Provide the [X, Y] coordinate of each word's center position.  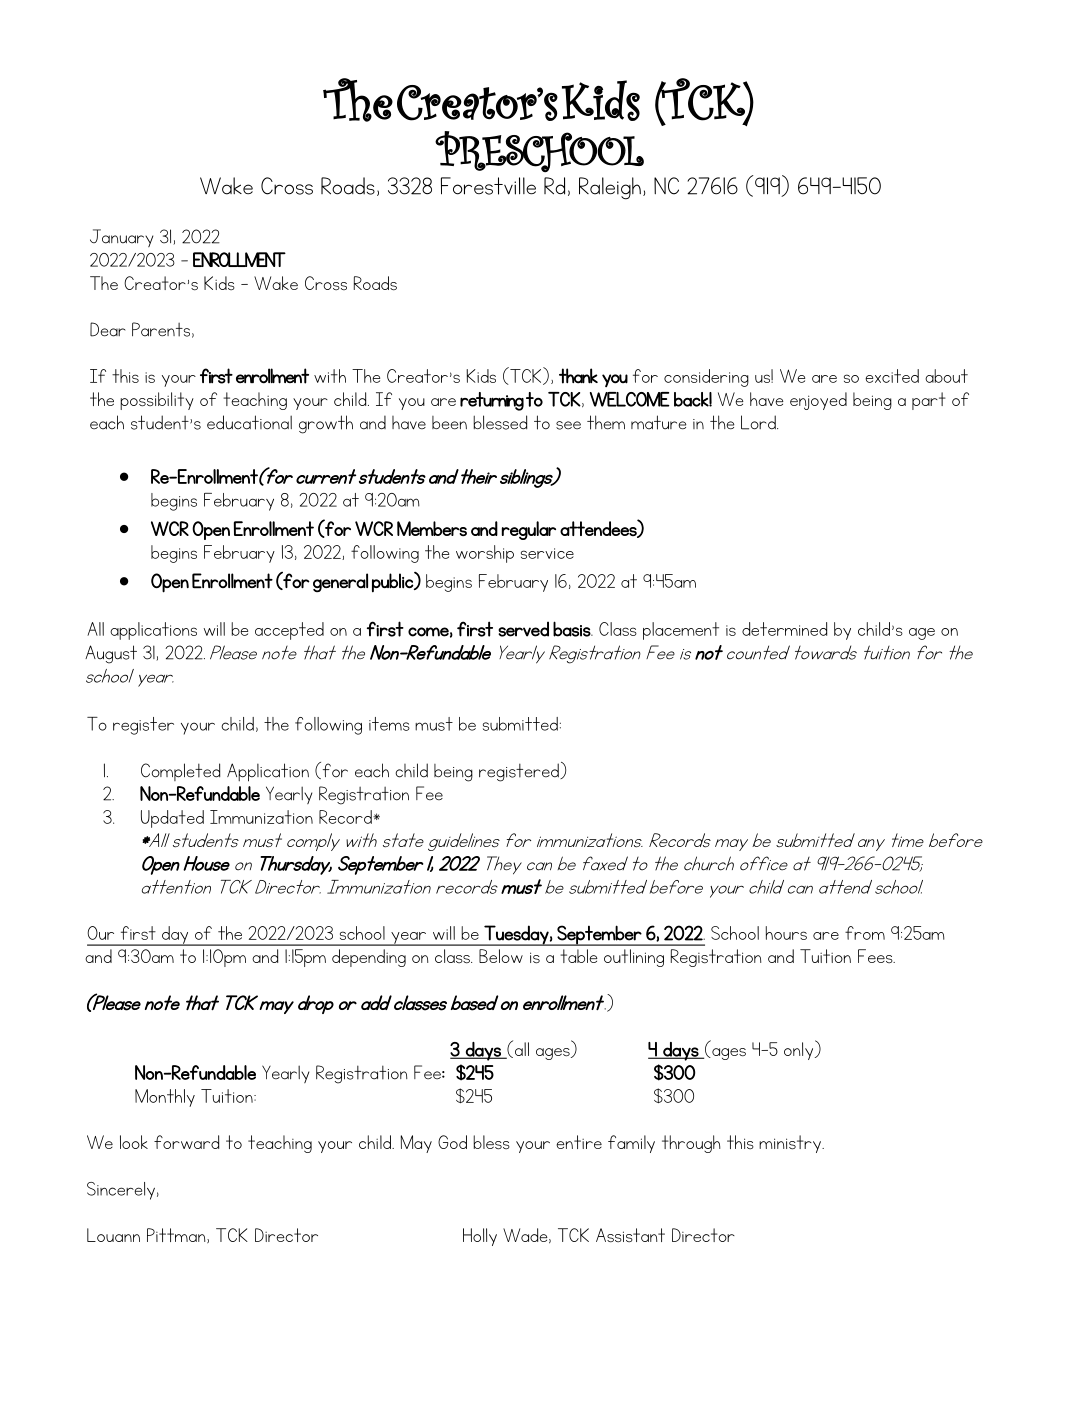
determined [784, 629]
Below [501, 956]
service [547, 553]
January [121, 238]
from [865, 933]
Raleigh [610, 188]
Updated [172, 819]
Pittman [177, 1235]
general [340, 582]
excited [892, 376]
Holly [480, 1237]
